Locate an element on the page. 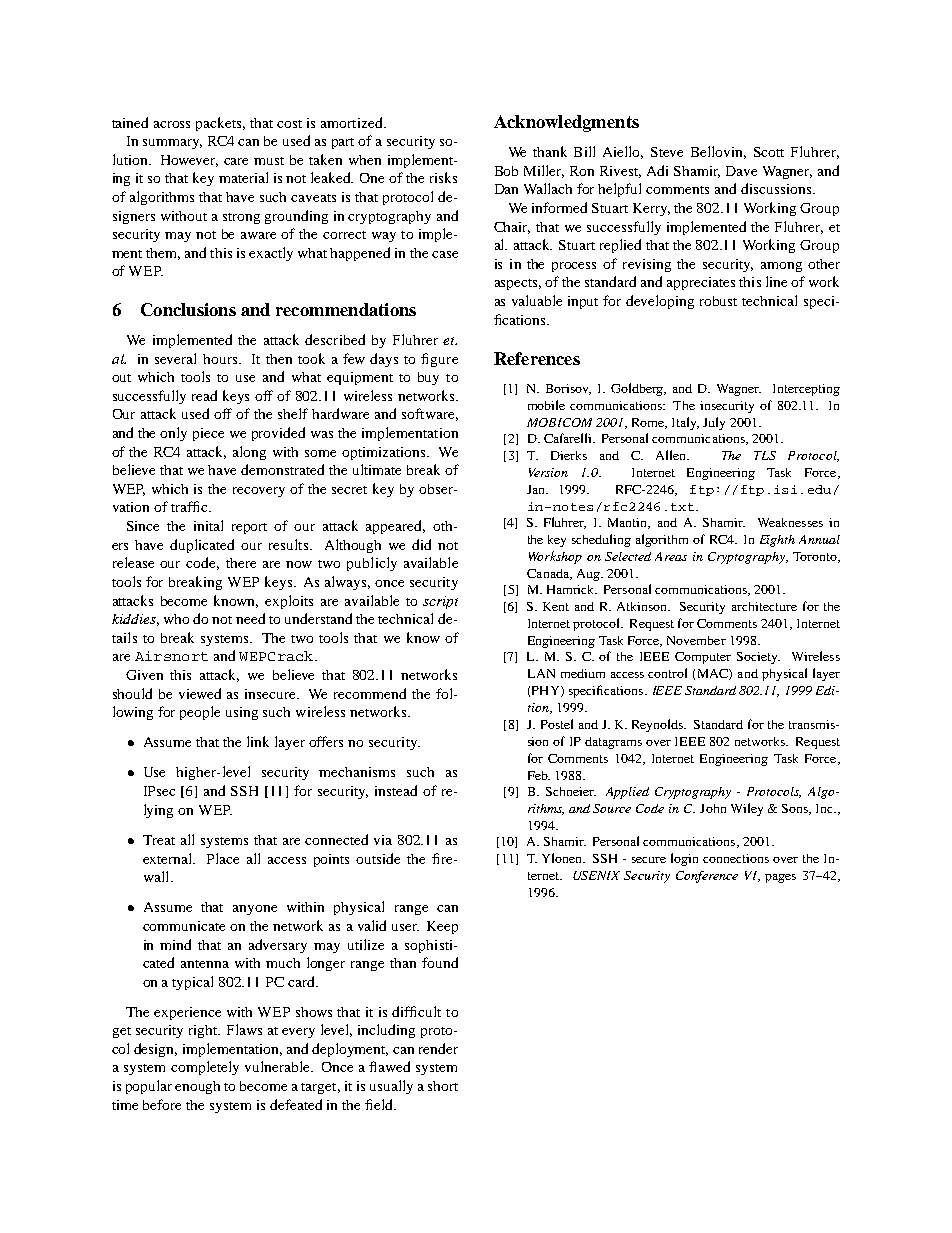  Place is located at coordinates (223, 858).
